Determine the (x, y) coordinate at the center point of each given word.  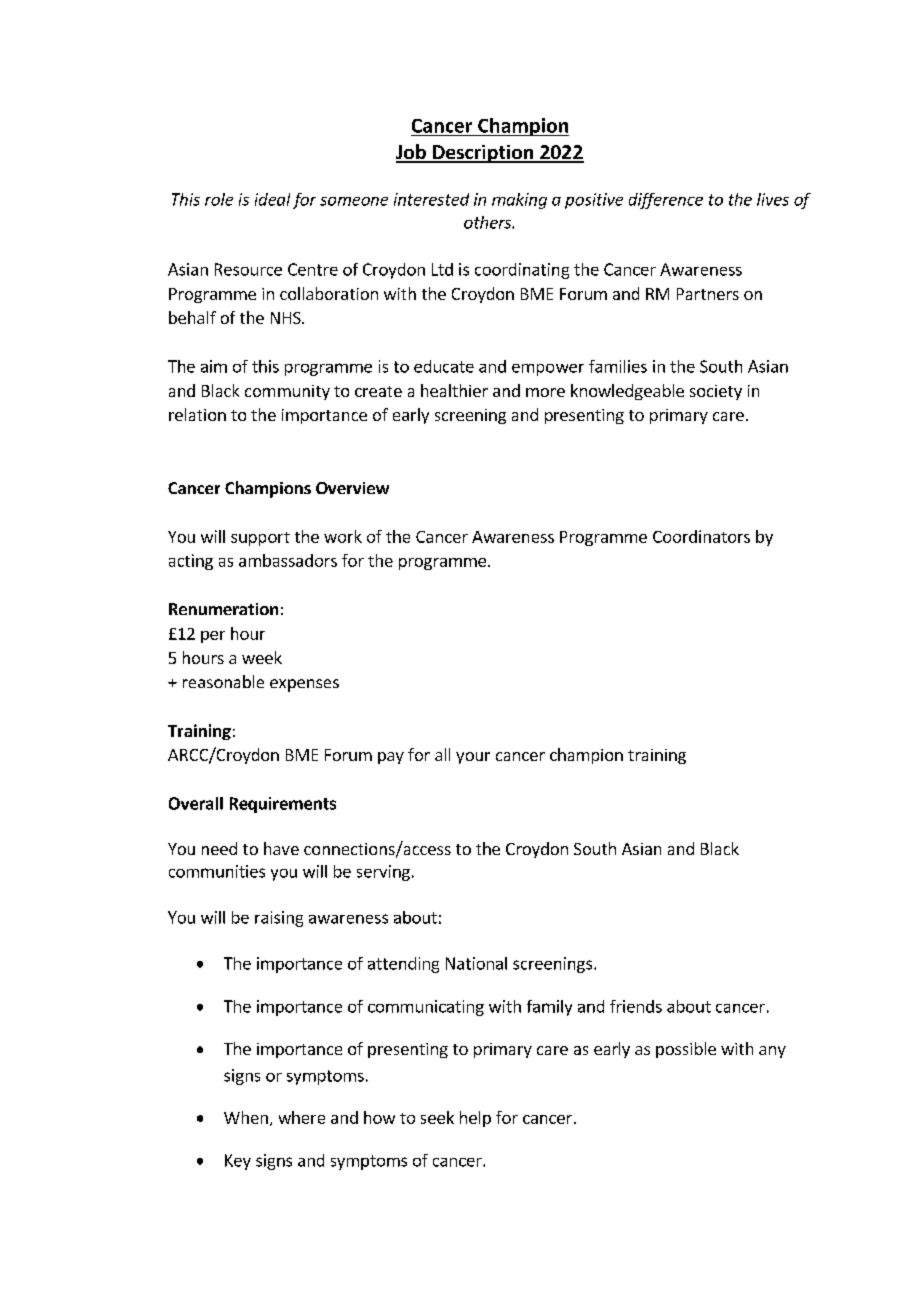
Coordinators (701, 536)
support (260, 539)
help (475, 1119)
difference (666, 201)
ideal (272, 199)
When (246, 1117)
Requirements (283, 805)
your (473, 758)
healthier (454, 390)
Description (483, 154)
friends (636, 1006)
